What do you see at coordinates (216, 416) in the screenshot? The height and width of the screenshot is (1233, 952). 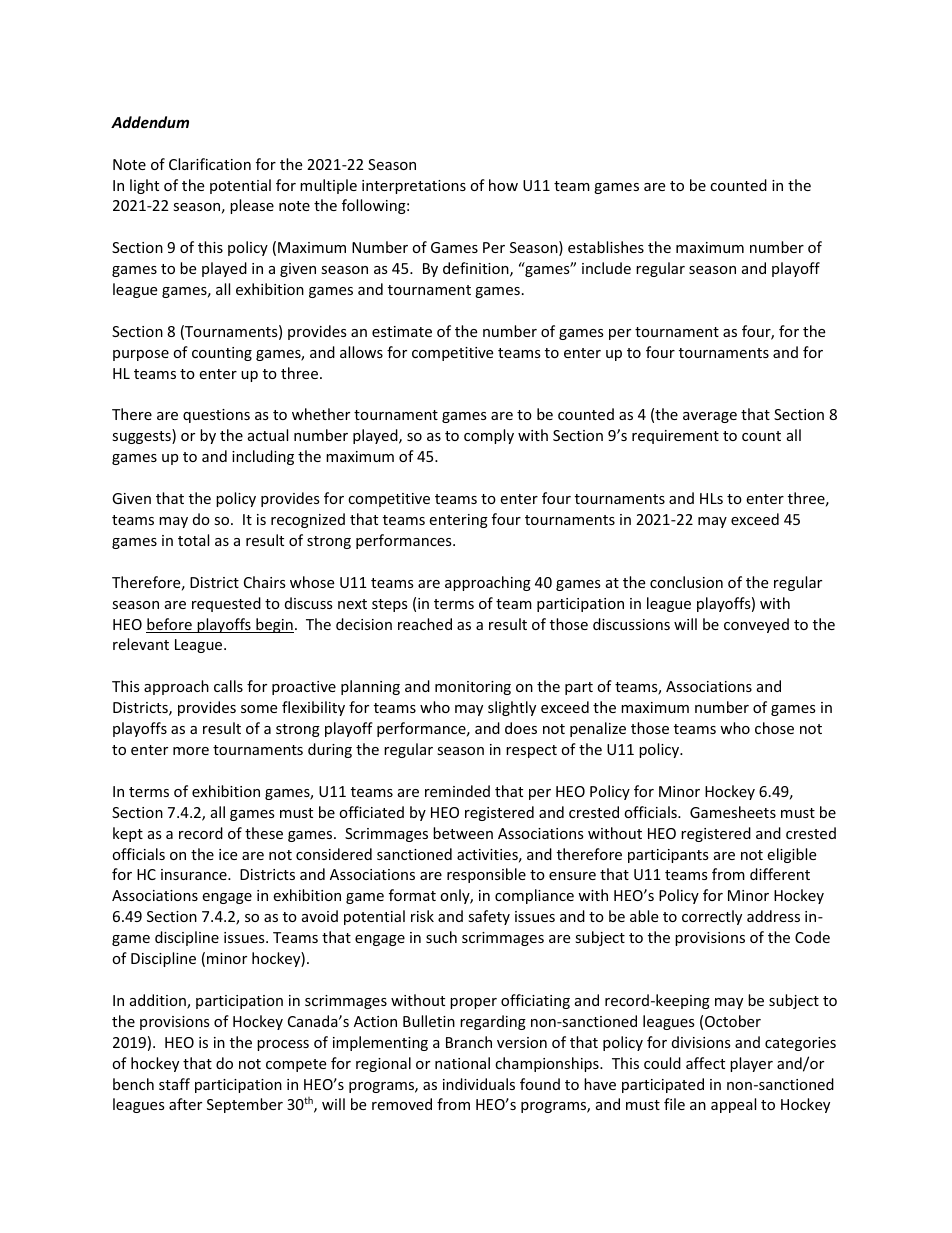 I see `questions` at bounding box center [216, 416].
